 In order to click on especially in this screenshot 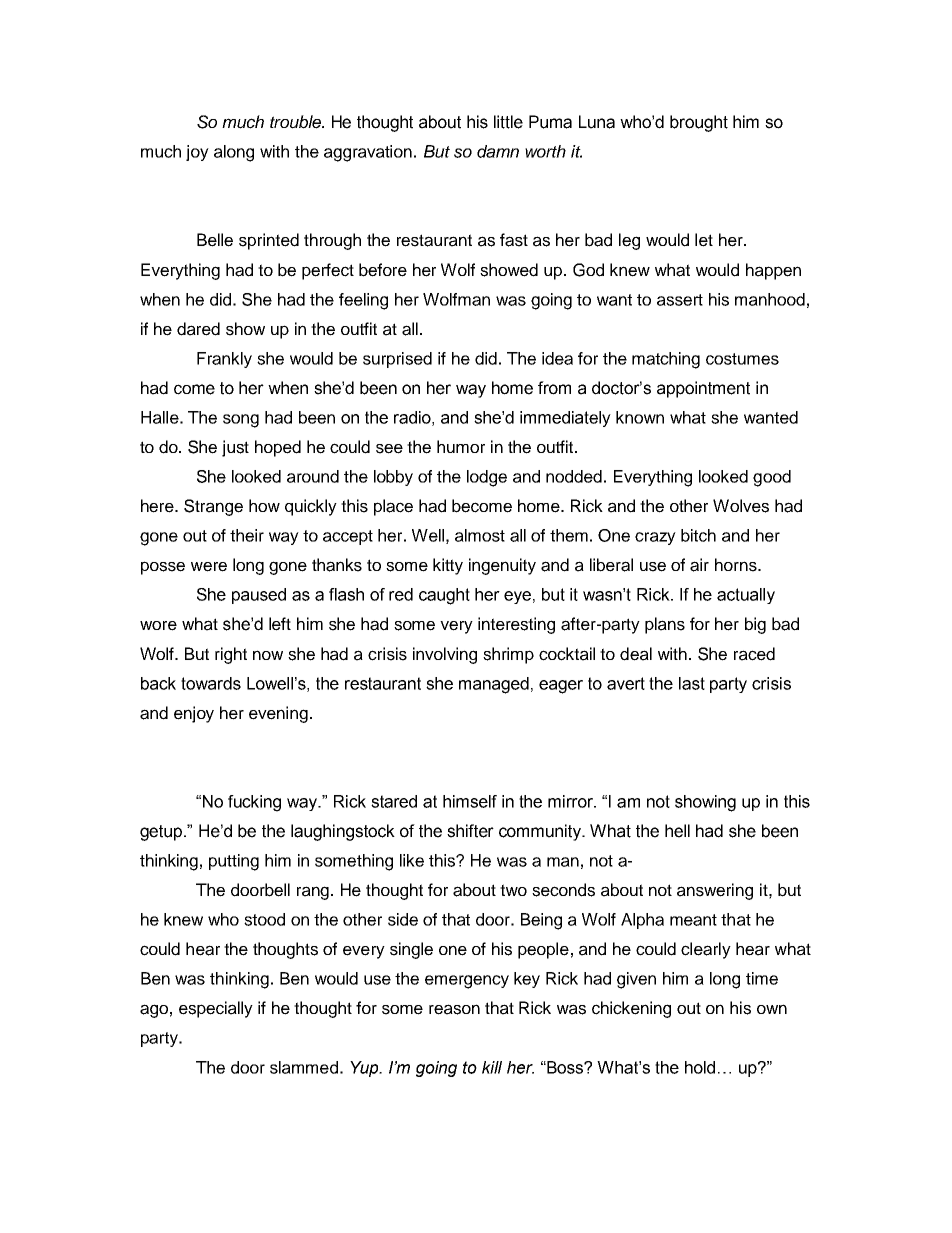, I will do `click(216, 1009)`.
